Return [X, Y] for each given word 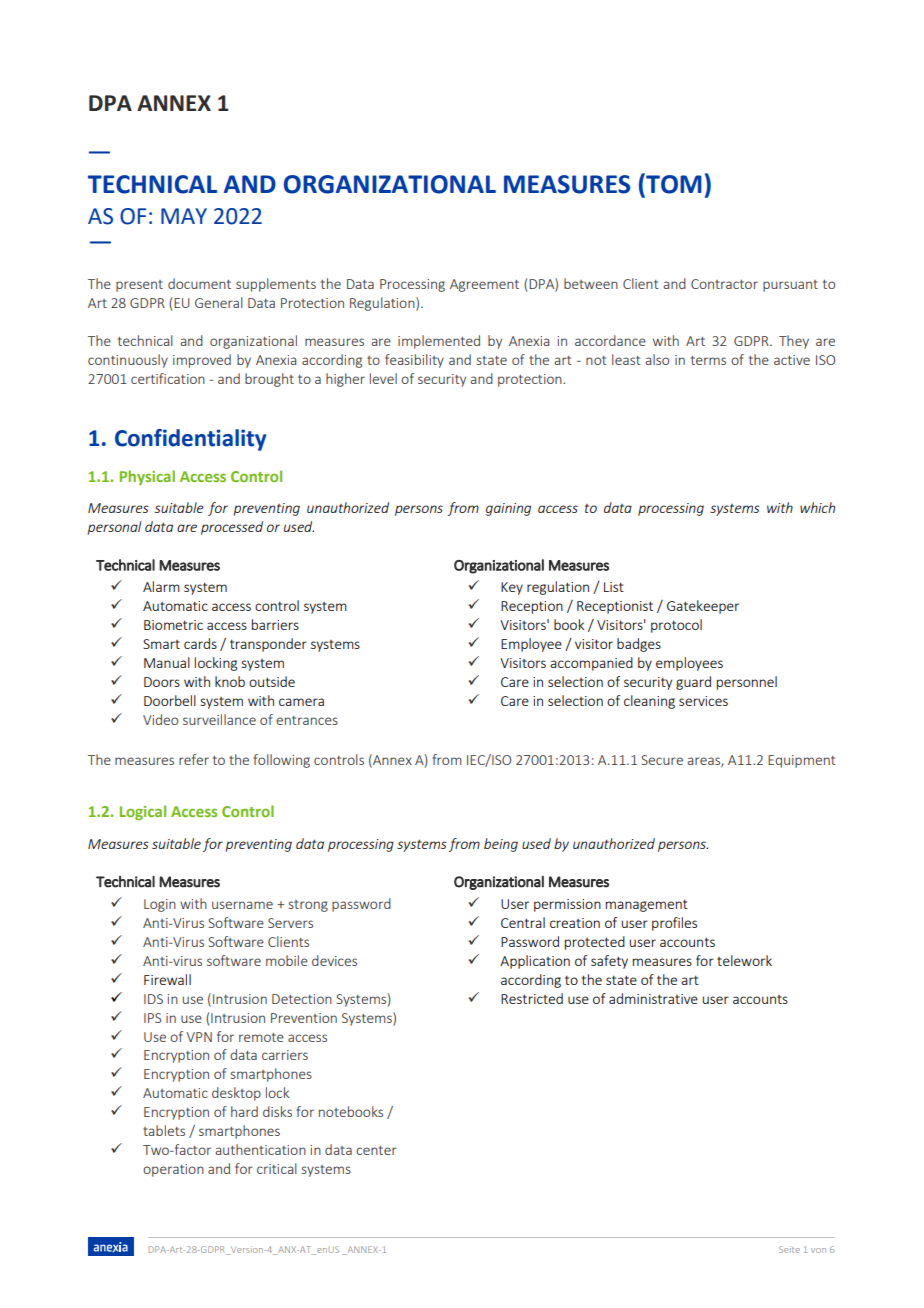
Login [160, 905]
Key [512, 588]
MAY [184, 216]
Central [523, 922]
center [376, 1150]
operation [173, 1170]
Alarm [161, 586]
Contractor [724, 284]
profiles [674, 924]
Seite [789, 1249]
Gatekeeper [703, 607]
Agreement [484, 285]
